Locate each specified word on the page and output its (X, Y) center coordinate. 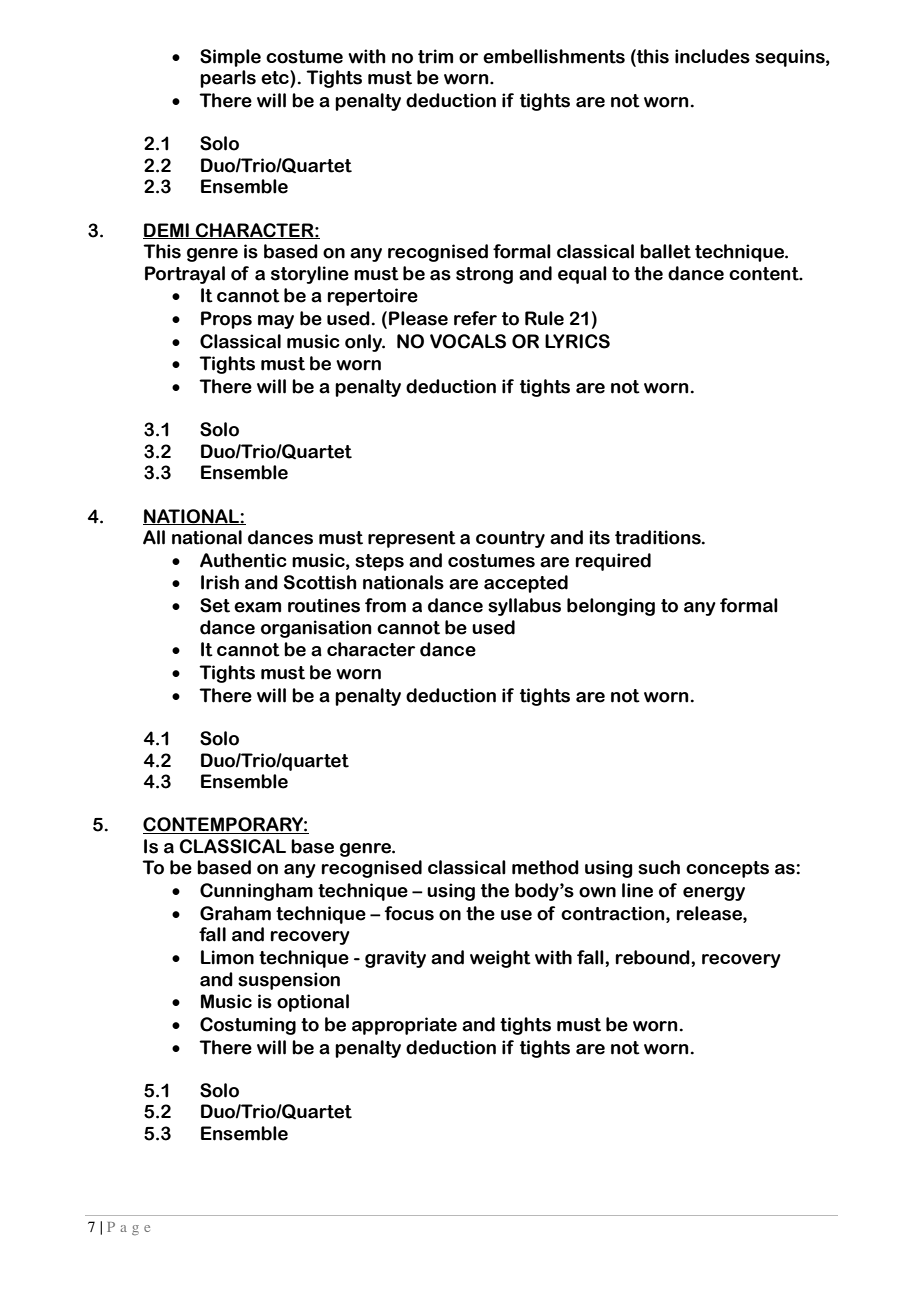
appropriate (404, 1026)
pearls (228, 79)
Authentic (243, 560)
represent (412, 539)
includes (712, 56)
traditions (659, 537)
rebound (653, 957)
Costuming (248, 1026)
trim (435, 56)
